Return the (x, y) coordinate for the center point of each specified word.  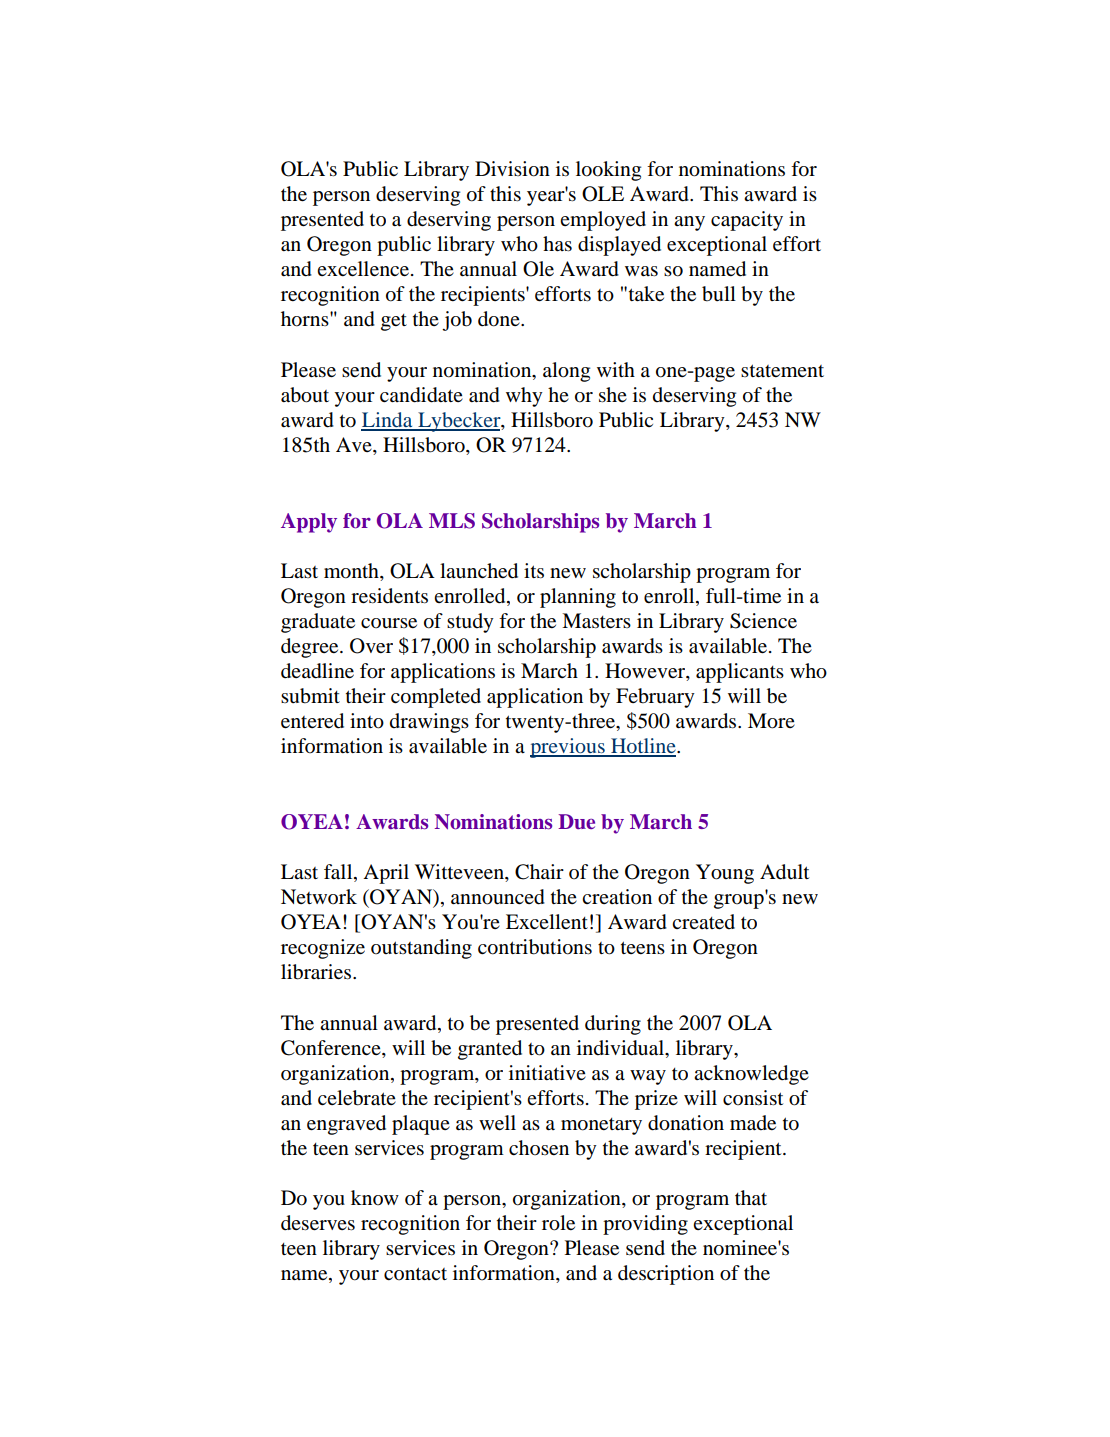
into (367, 721)
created (703, 922)
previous (568, 748)
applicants (740, 673)
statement (782, 370)
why (524, 397)
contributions (535, 947)
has (557, 244)
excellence (363, 269)
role (558, 1223)
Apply (309, 523)
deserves (318, 1223)
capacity (747, 221)
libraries (317, 972)
